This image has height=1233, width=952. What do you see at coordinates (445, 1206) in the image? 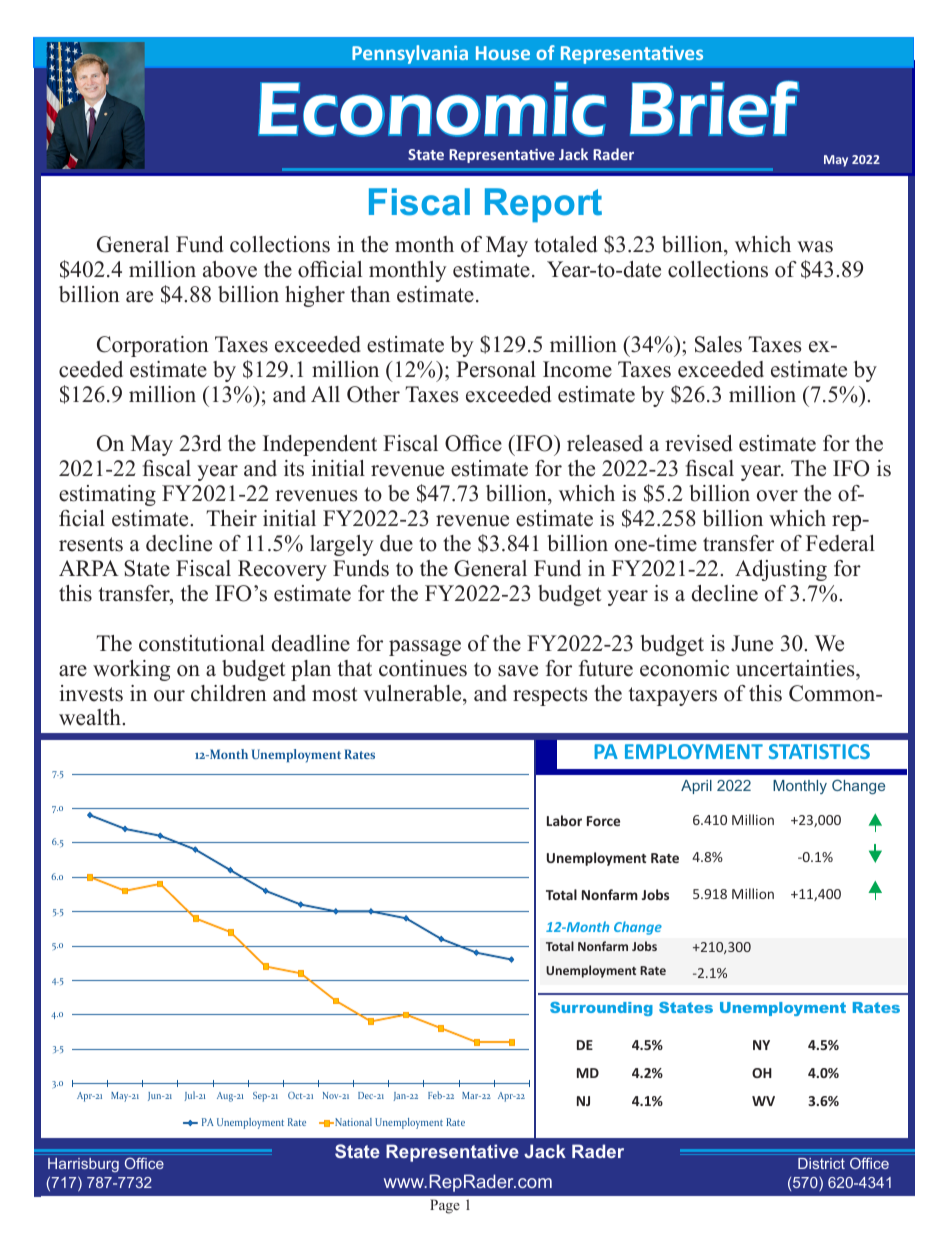
I see `Page` at bounding box center [445, 1206].
